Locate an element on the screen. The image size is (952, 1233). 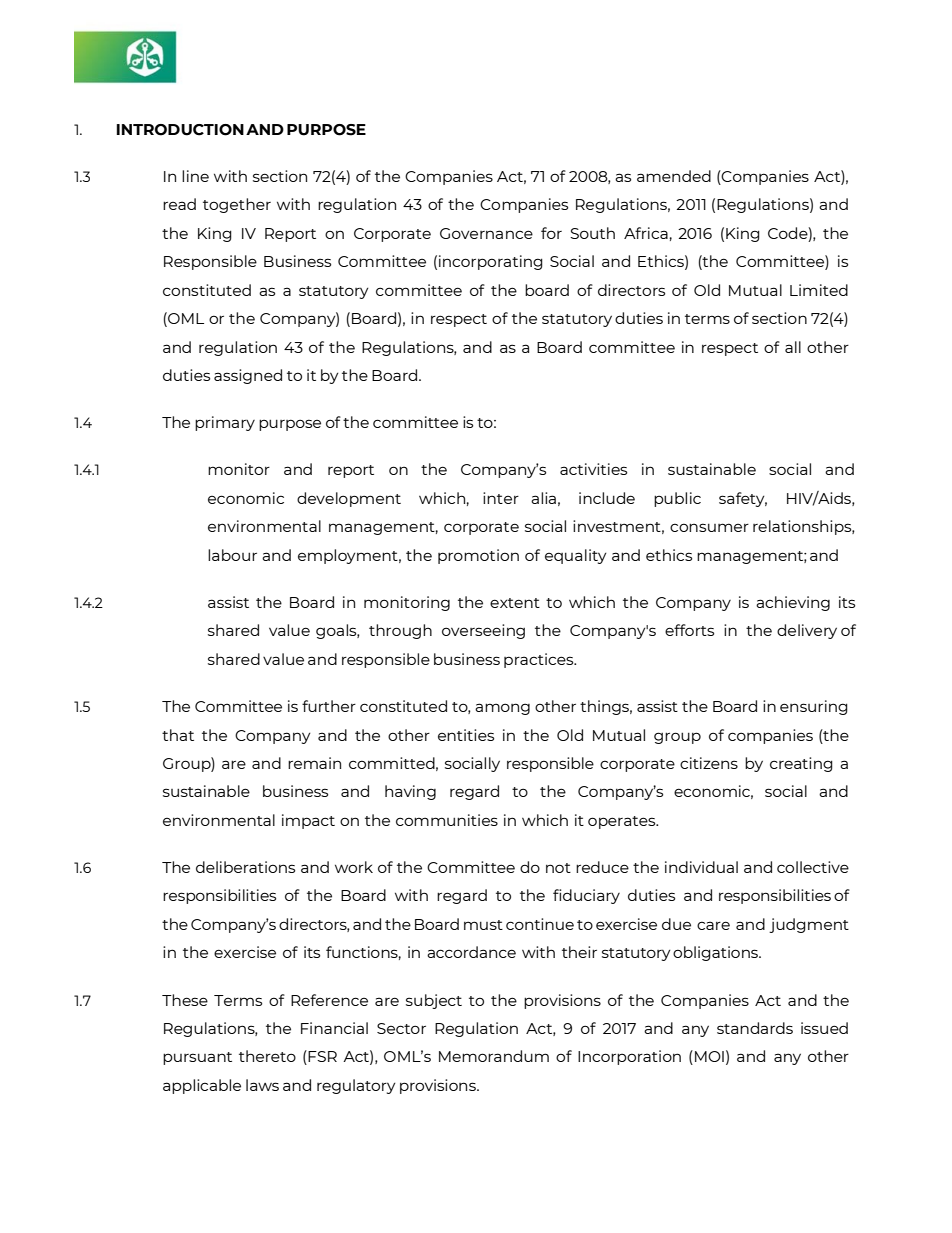
assigned is located at coordinates (248, 376).
